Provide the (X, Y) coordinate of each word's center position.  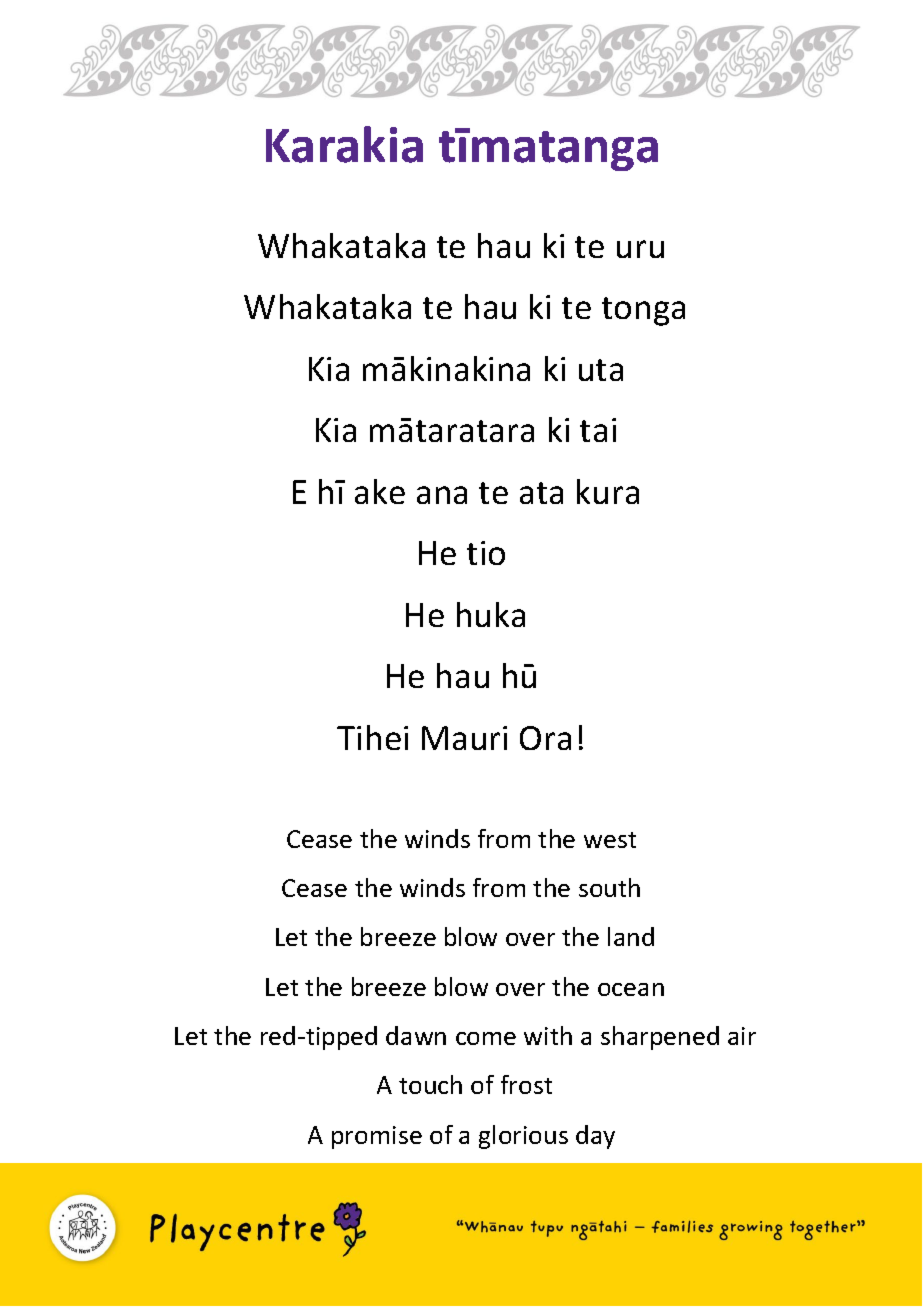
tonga (643, 311)
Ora (545, 738)
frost (526, 1084)
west (610, 840)
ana (442, 495)
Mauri (464, 738)
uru (640, 249)
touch (430, 1084)
